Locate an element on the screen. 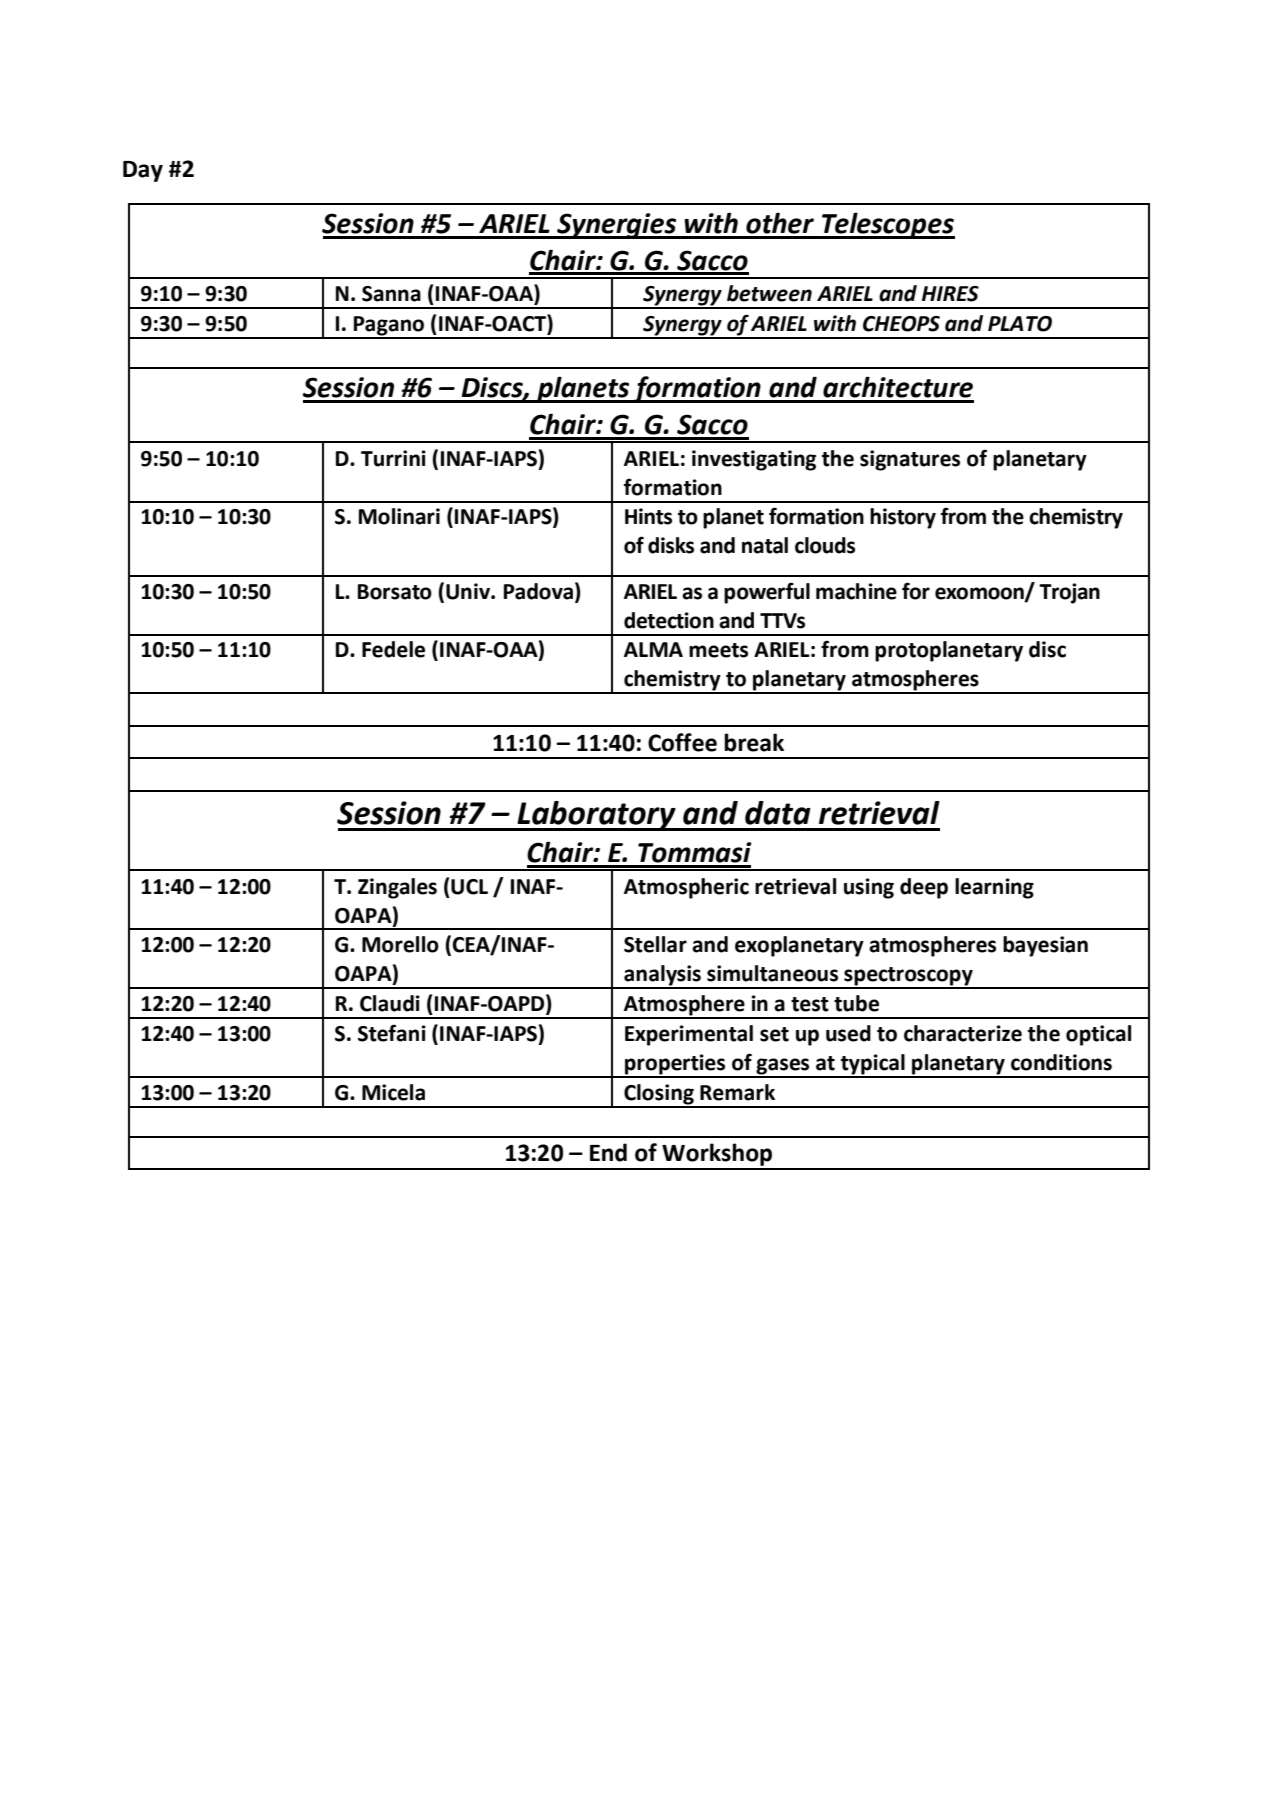  Stefani is located at coordinates (392, 1033).
